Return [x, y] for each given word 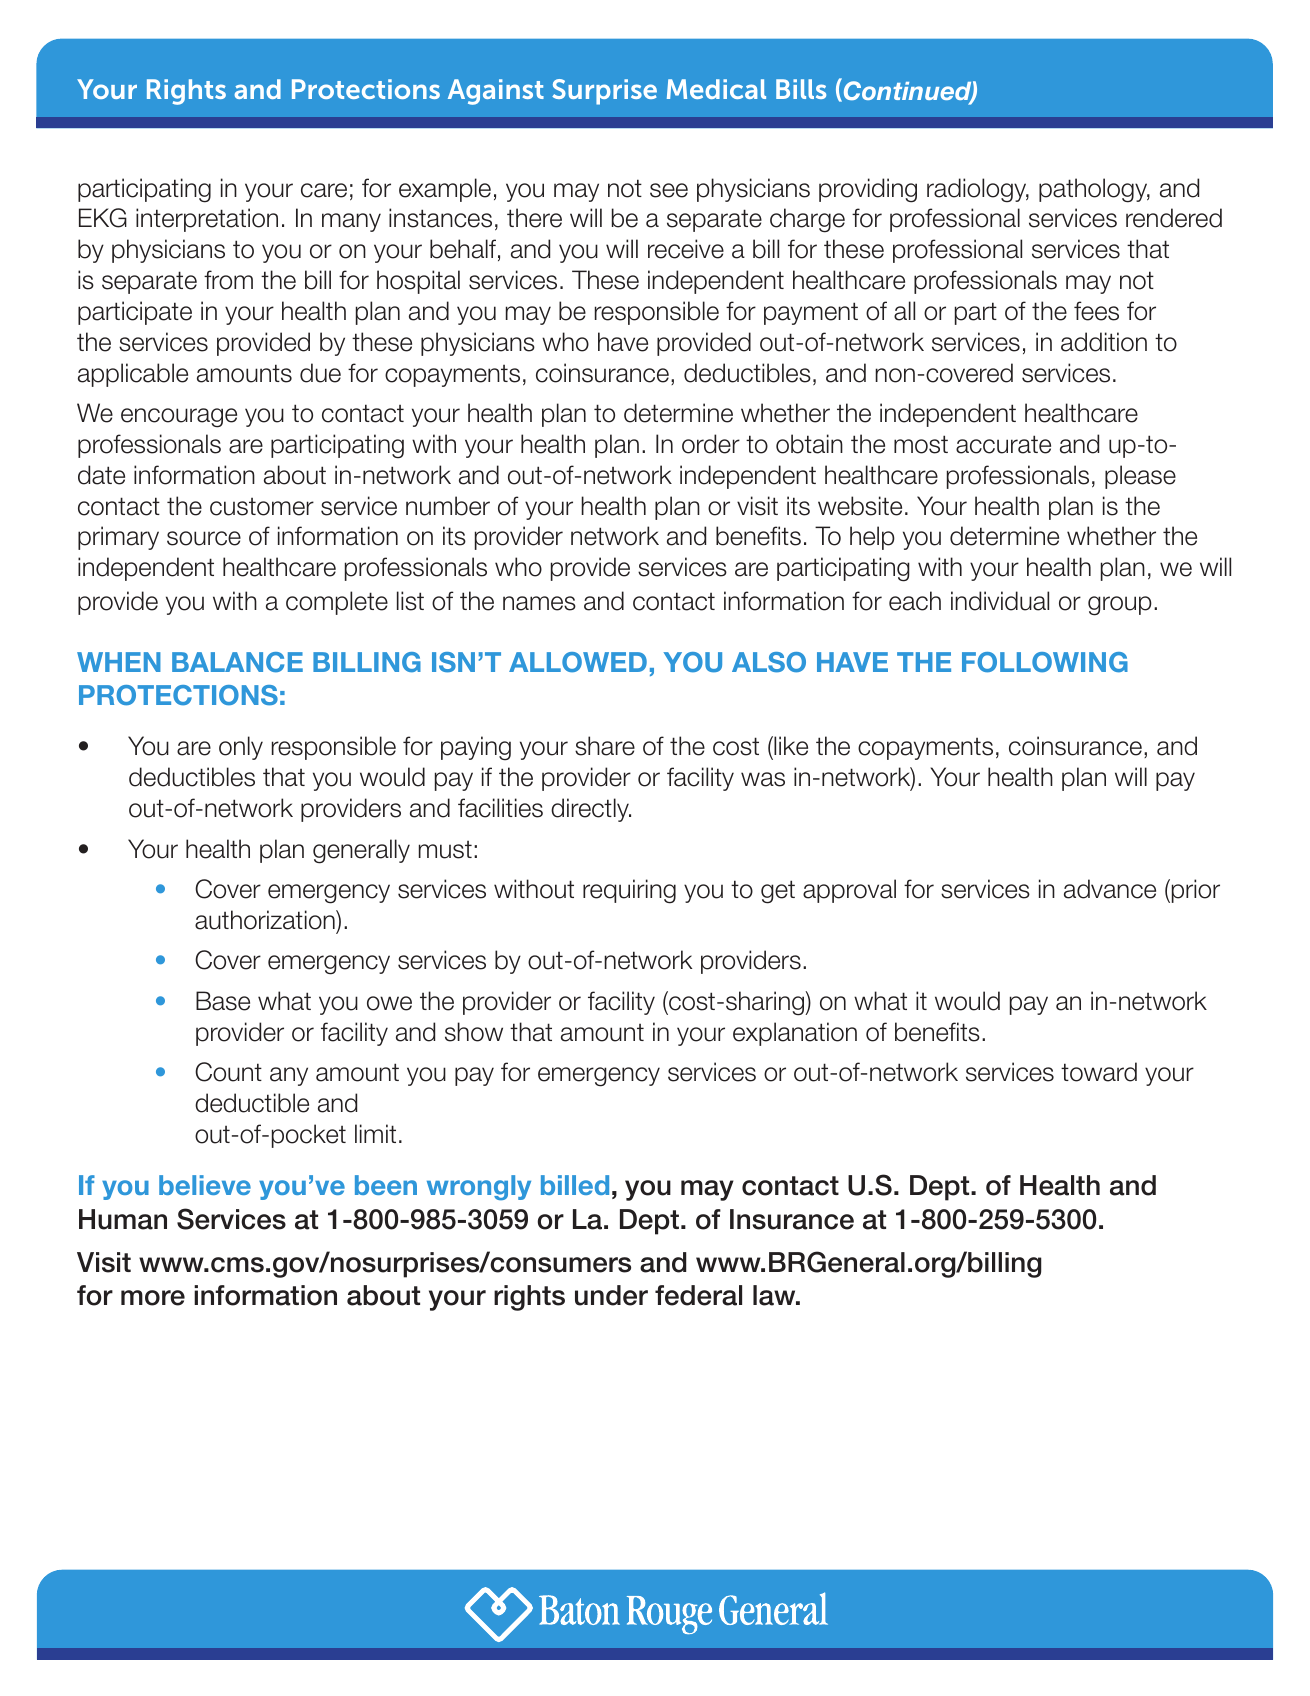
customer [262, 507]
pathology [1094, 190]
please [1140, 477]
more [153, 1298]
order [711, 444]
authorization [266, 920]
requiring [629, 891]
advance [1110, 889]
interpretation [207, 220]
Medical [716, 89]
